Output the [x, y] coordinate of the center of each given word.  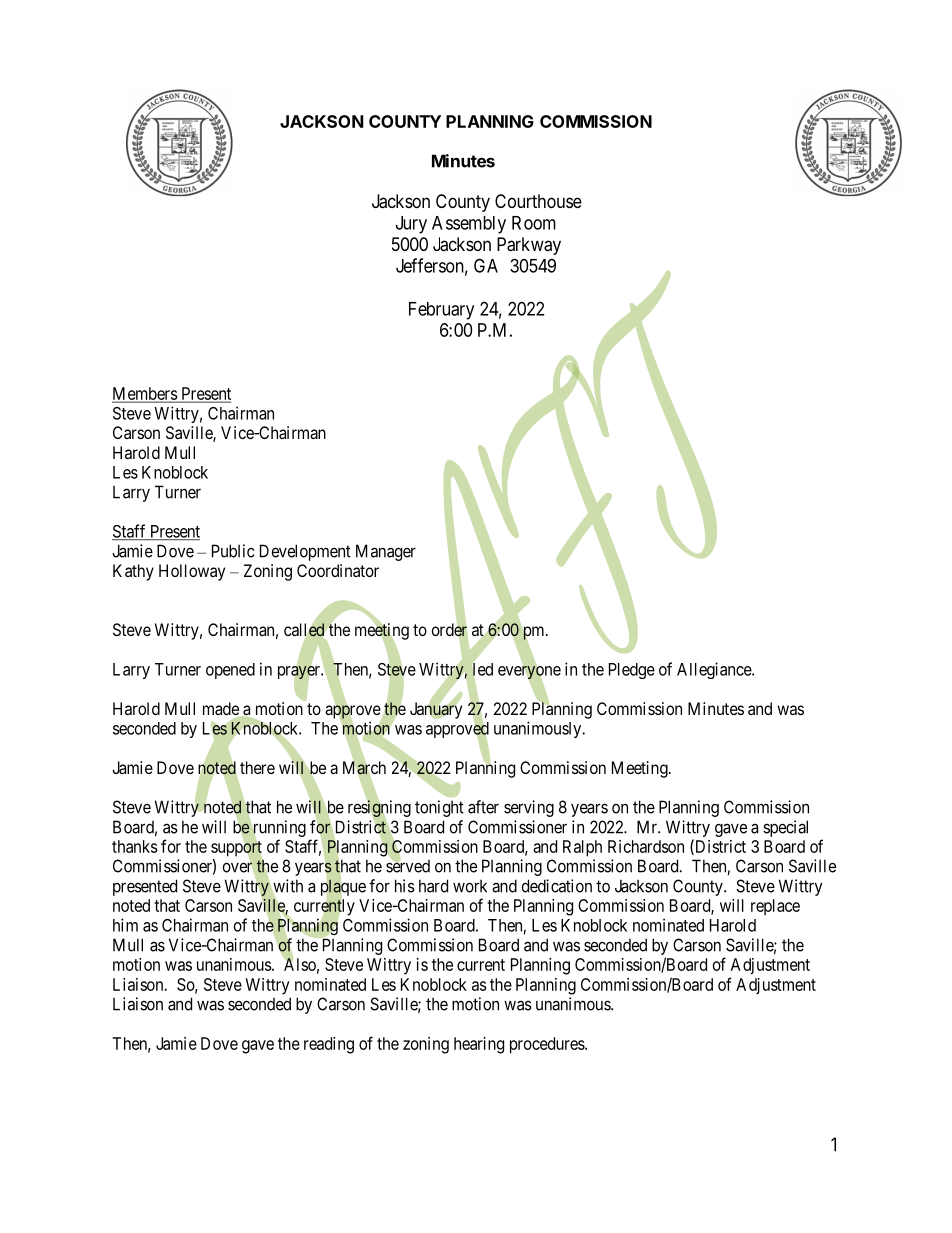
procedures [548, 1045]
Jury [411, 225]
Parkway [529, 246]
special [785, 828]
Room [534, 223]
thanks [135, 846]
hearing [479, 1045]
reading [329, 1045]
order [450, 630]
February [441, 311]
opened [230, 671]
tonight [439, 808]
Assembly [469, 225]
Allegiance [715, 670]
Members [145, 394]
